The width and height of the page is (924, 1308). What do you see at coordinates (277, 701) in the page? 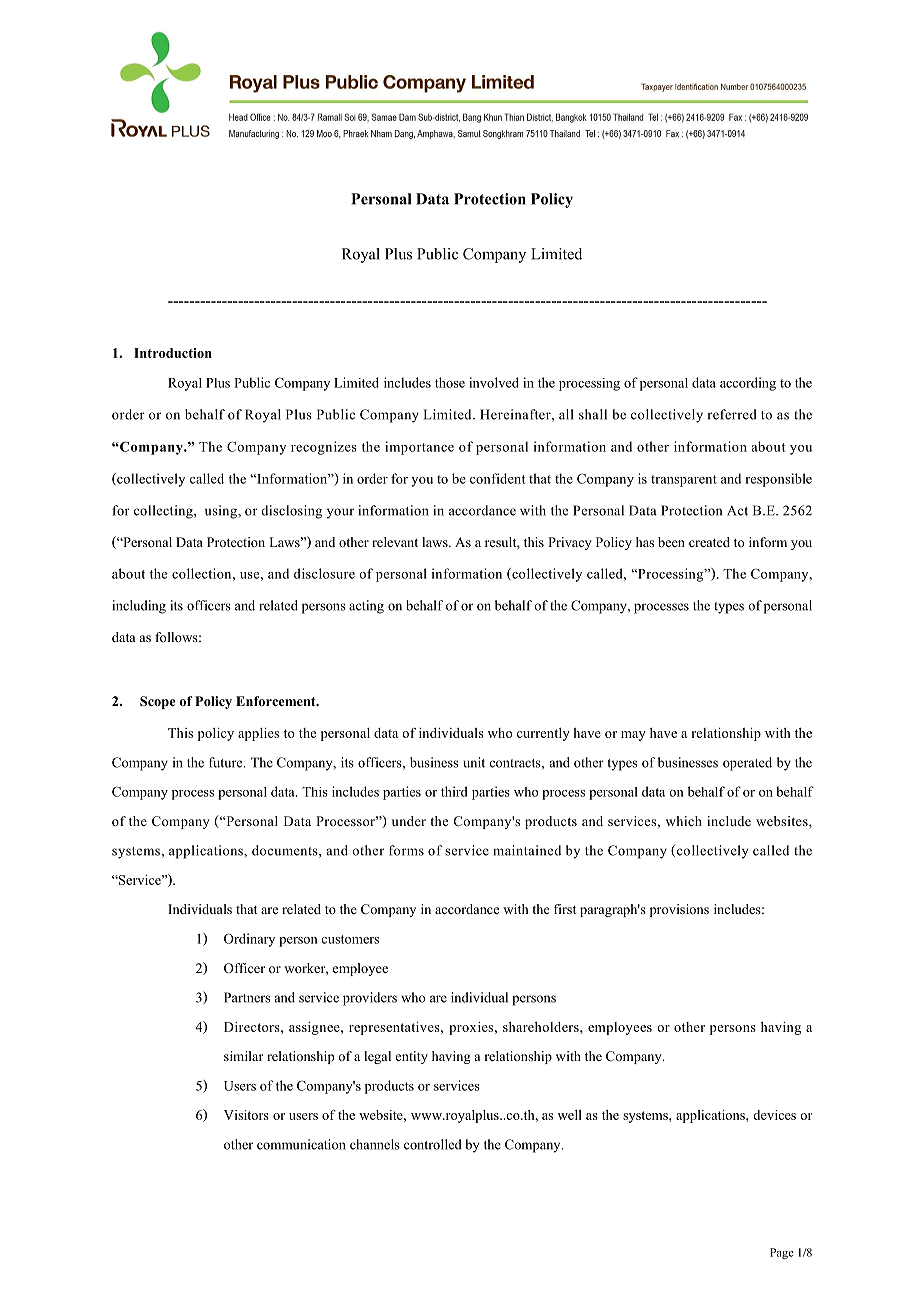
I see `Enforcement` at bounding box center [277, 701].
